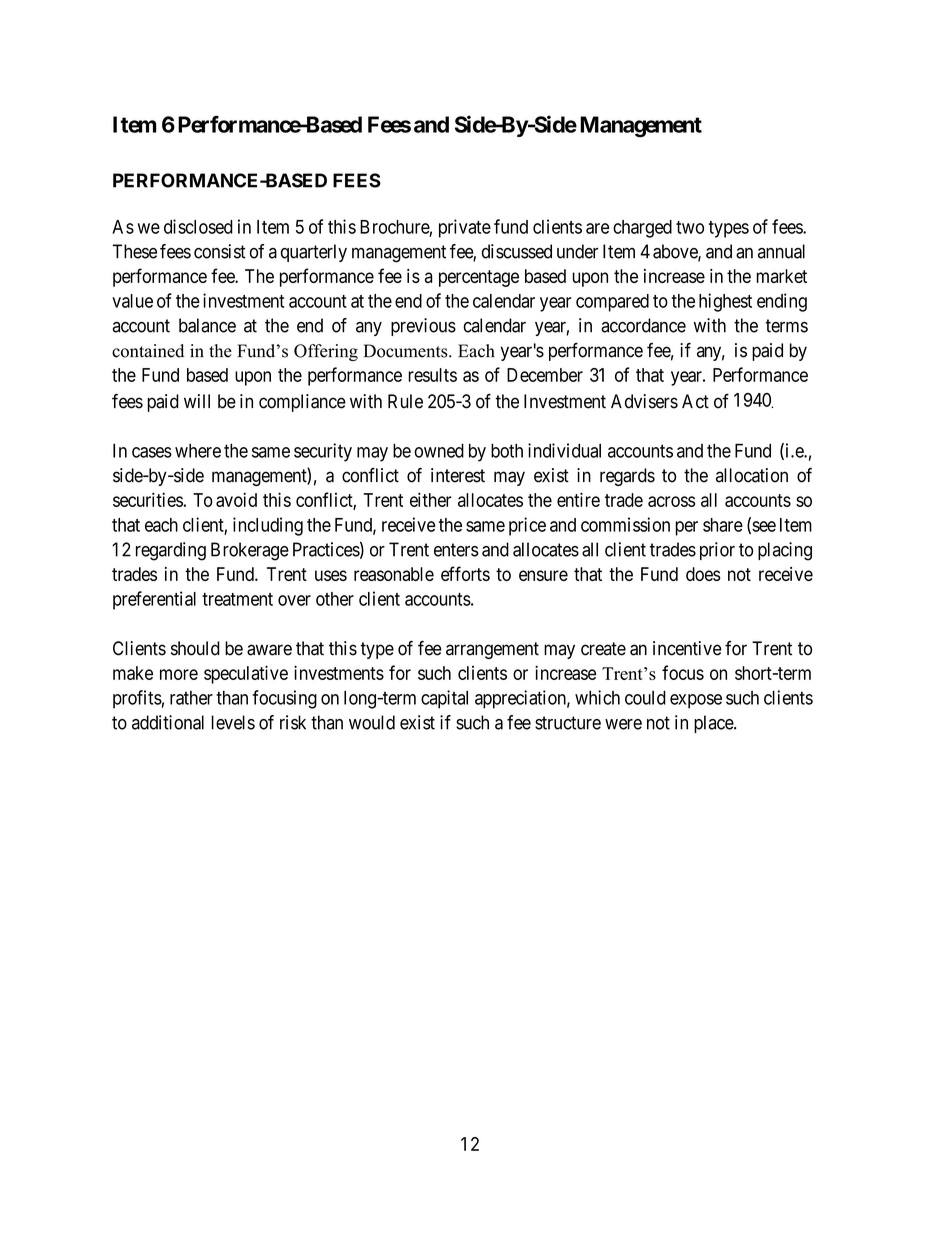 This page has height=1233, width=952. I want to click on Rule, so click(405, 401).
